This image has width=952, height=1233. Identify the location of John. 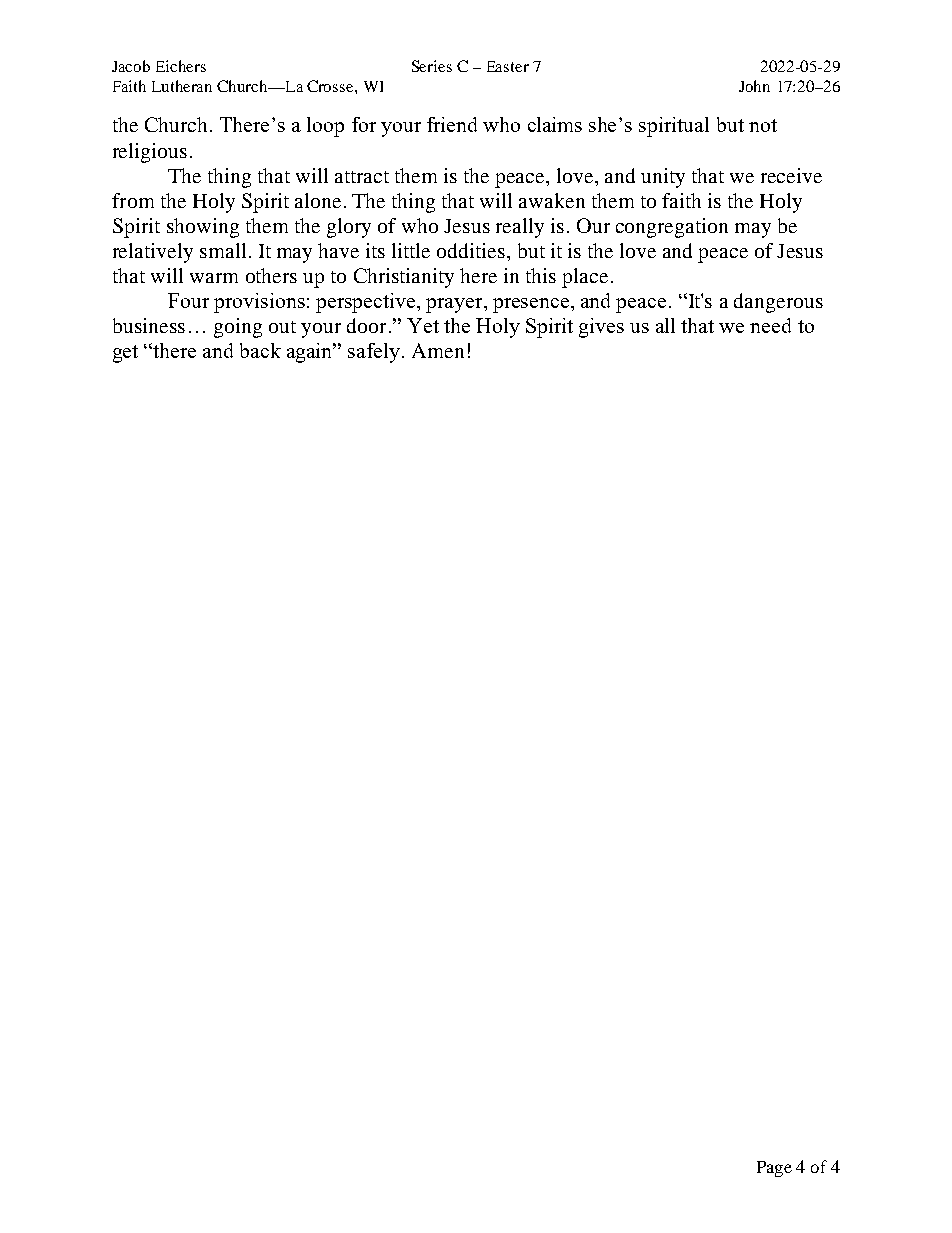
(754, 86).
